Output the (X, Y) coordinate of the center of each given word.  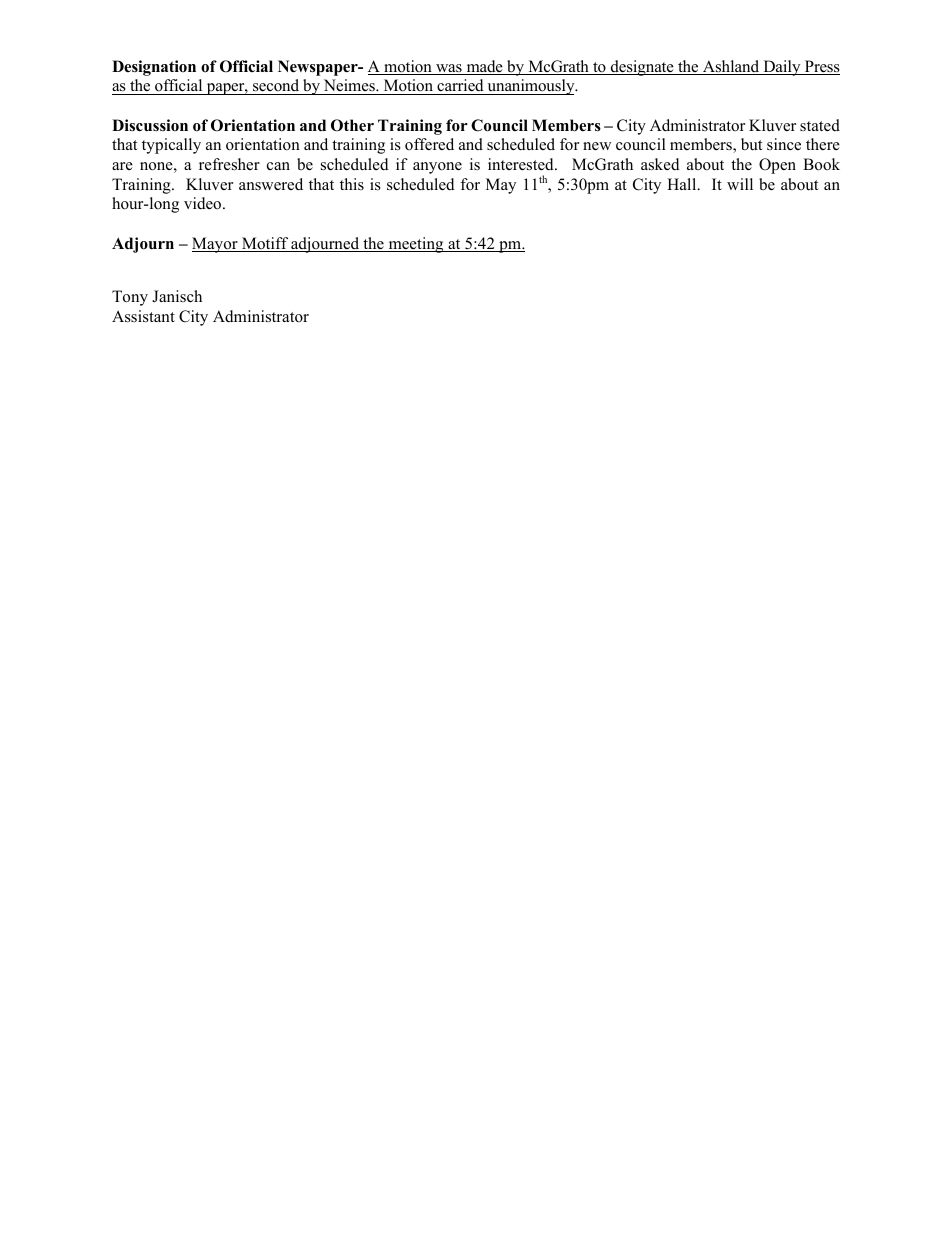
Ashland (731, 67)
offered (429, 144)
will (740, 184)
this (352, 184)
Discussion (150, 125)
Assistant (143, 316)
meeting (416, 245)
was (449, 69)
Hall (683, 184)
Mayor (216, 245)
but (751, 144)
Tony (130, 298)
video (204, 203)
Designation (154, 68)
